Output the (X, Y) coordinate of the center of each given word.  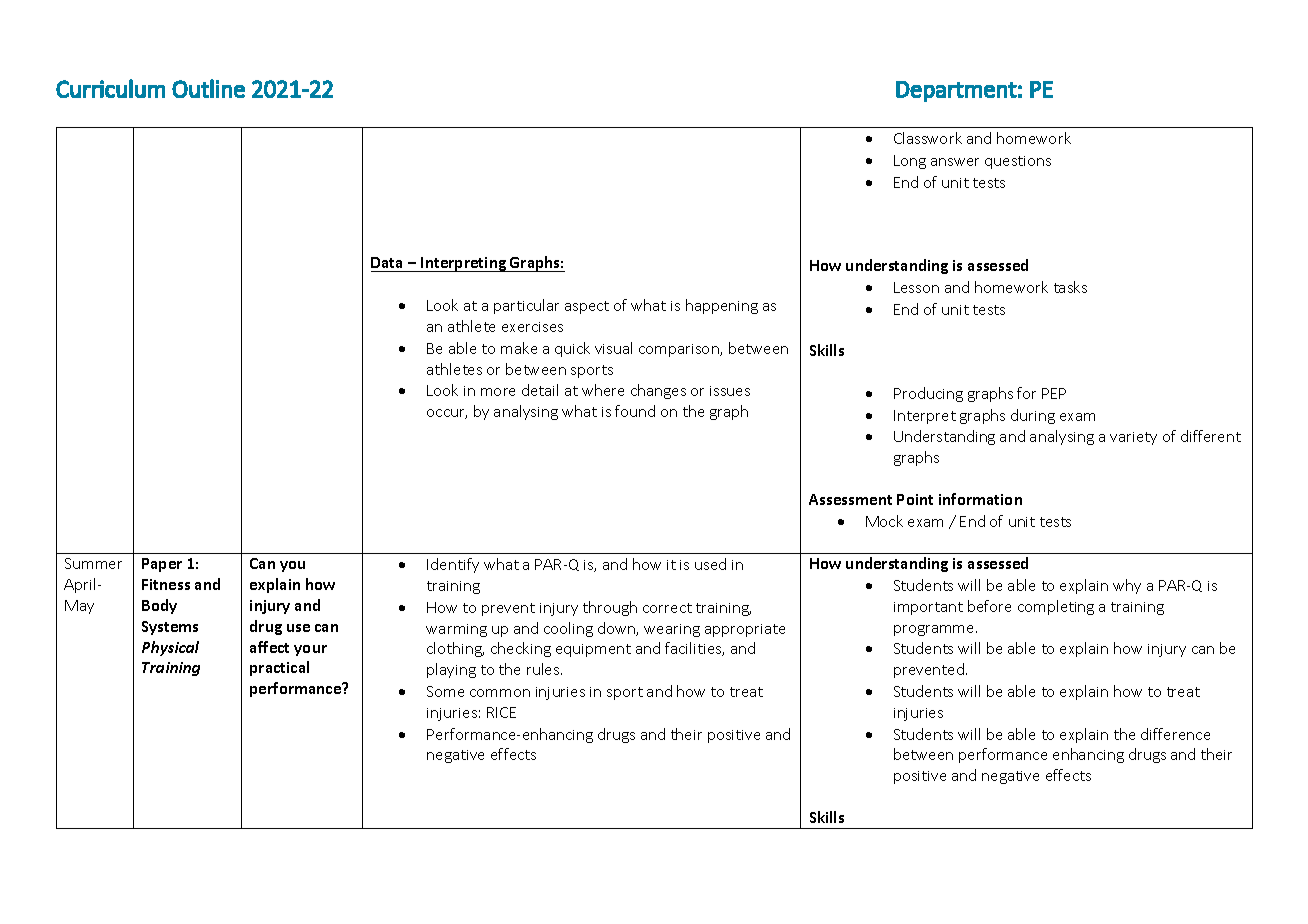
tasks (1070, 287)
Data (388, 264)
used (710, 564)
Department (956, 91)
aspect (587, 307)
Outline (208, 88)
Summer (93, 563)
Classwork (928, 138)
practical (279, 668)
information (980, 499)
